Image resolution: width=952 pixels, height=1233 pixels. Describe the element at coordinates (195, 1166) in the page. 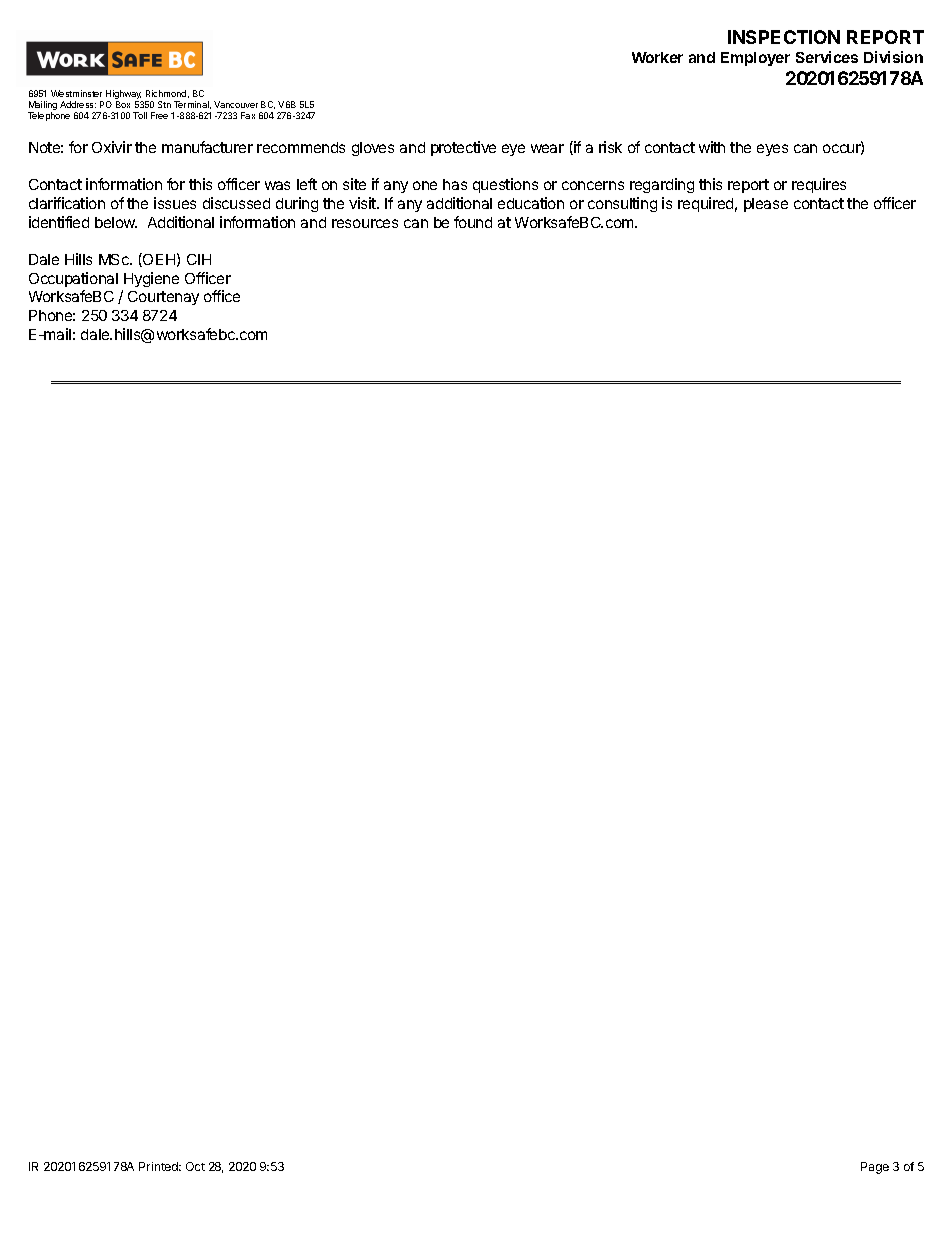

I see `Oct` at that location.
